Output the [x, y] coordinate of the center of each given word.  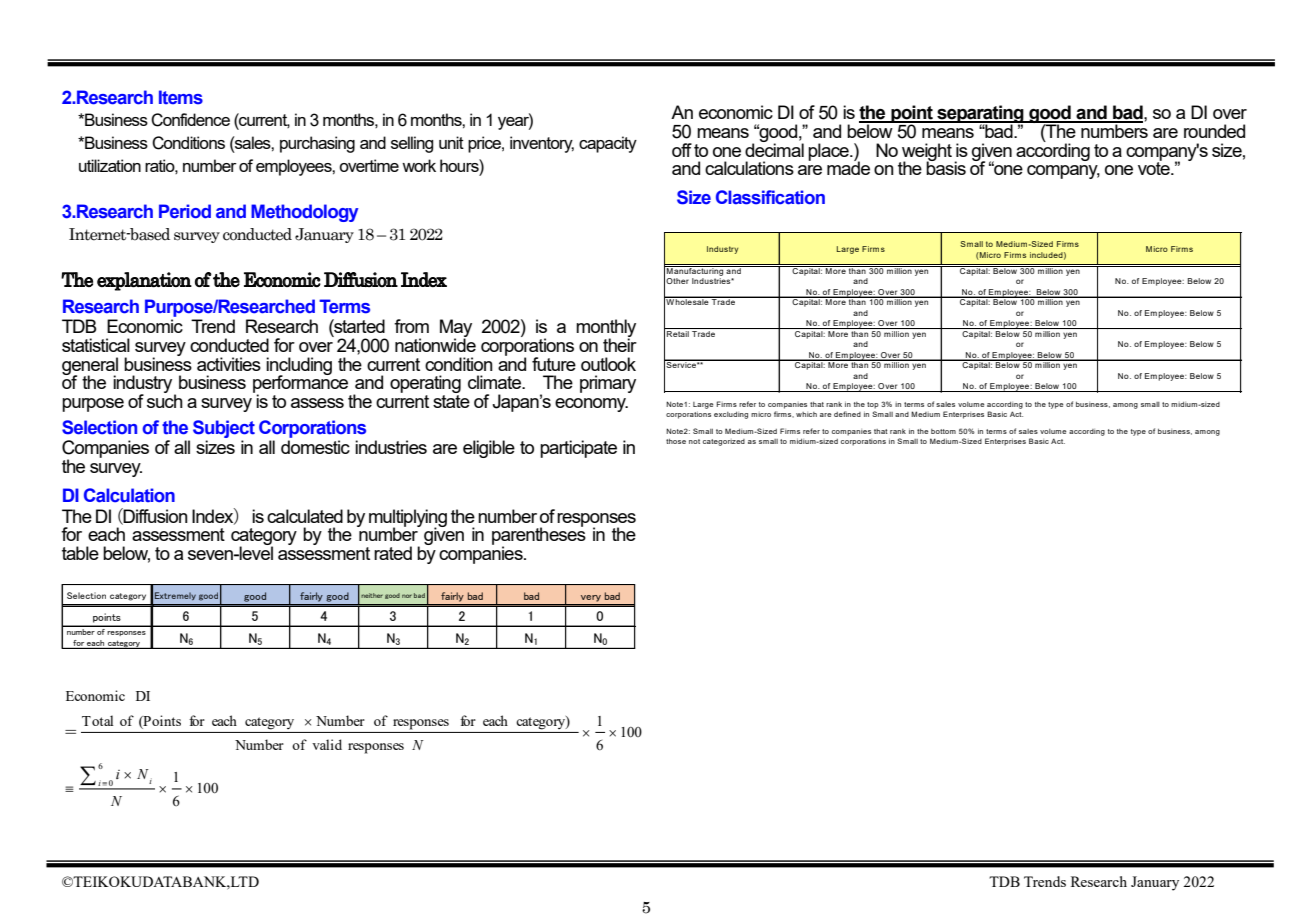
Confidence [190, 120]
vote [1155, 167]
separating [980, 115]
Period [185, 211]
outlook [608, 364]
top [873, 405]
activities [229, 364]
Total [98, 720]
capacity [608, 144]
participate [578, 449]
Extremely [175, 596]
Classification [770, 197]
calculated [305, 516]
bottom [943, 431]
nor [407, 596]
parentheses [539, 537]
